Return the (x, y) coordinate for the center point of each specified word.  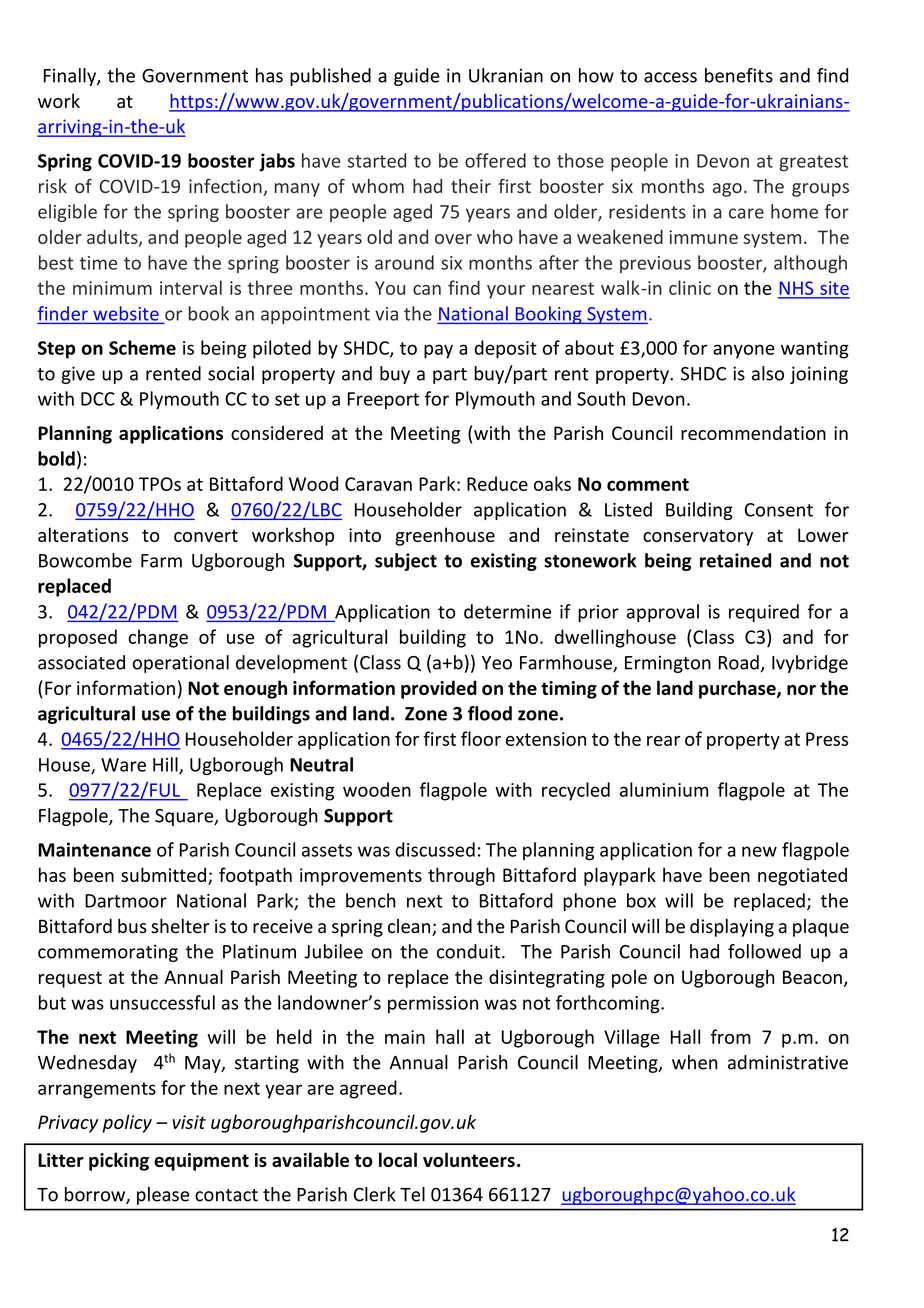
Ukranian (506, 75)
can (427, 290)
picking (119, 1161)
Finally (71, 77)
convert (206, 535)
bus (132, 926)
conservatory (698, 537)
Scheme (142, 347)
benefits (739, 75)
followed (764, 951)
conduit (470, 951)
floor (481, 738)
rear (663, 741)
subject (406, 562)
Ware (123, 765)
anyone (744, 351)
